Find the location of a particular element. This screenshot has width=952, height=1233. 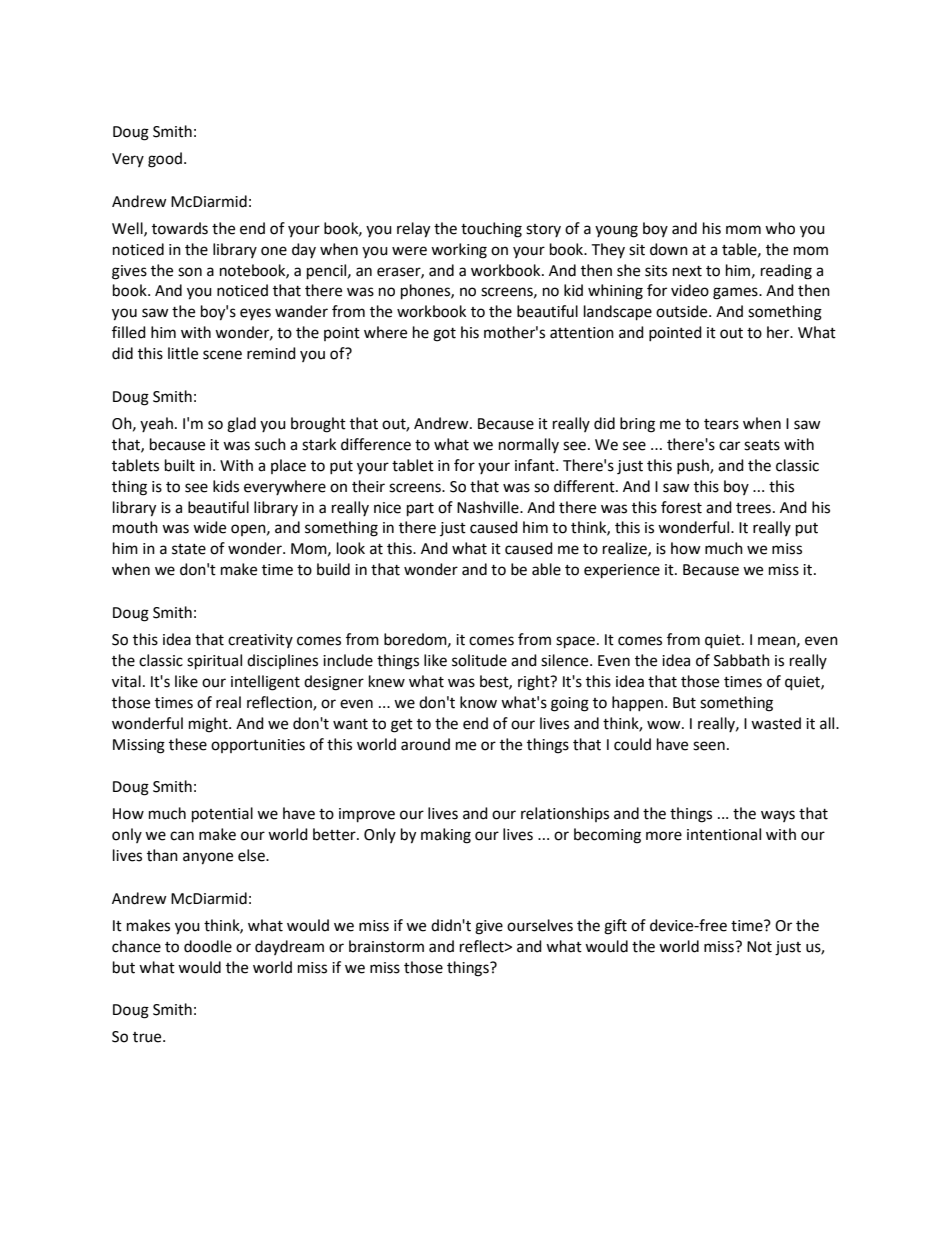

experience is located at coordinates (622, 571).
